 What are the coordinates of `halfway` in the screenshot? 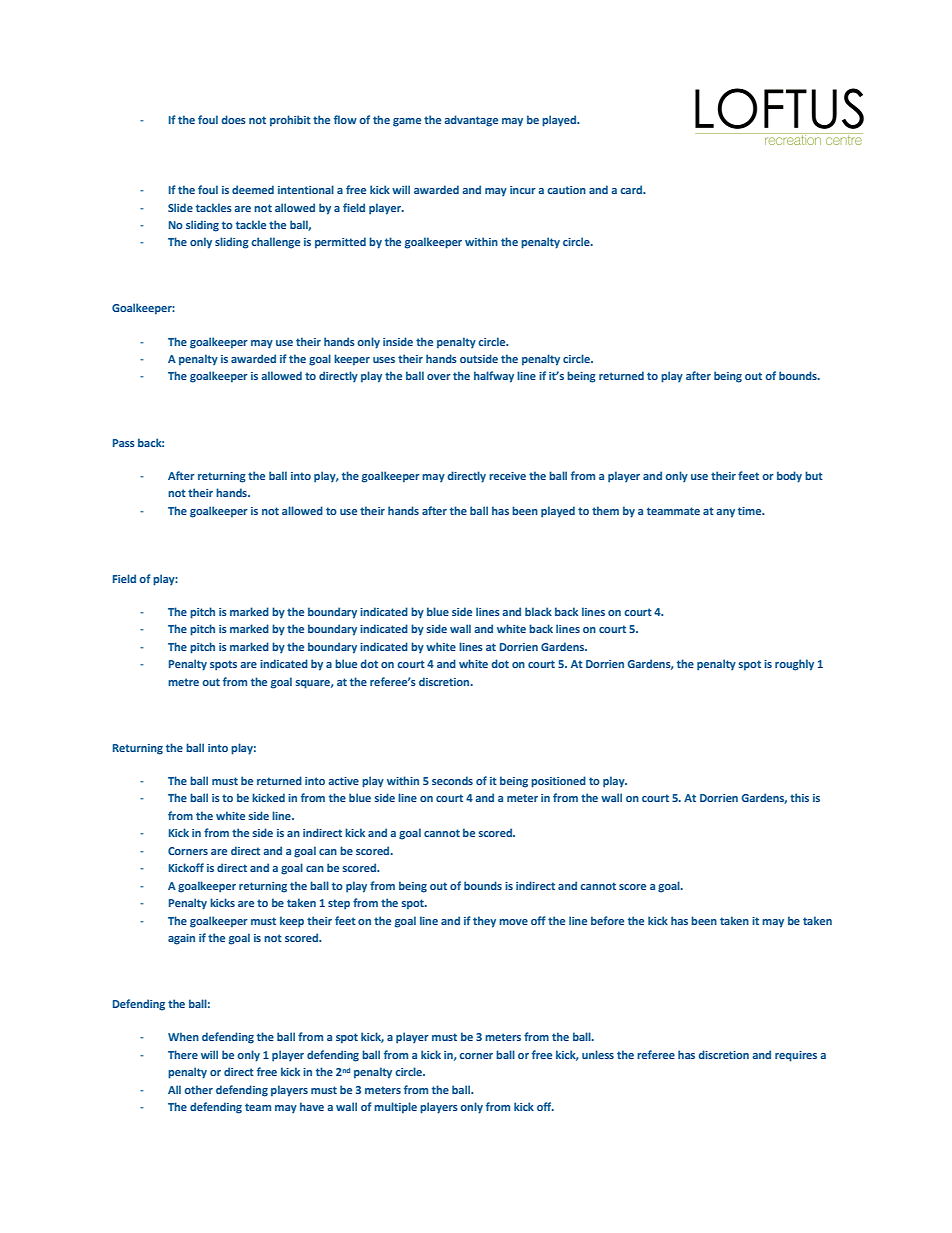 It's located at (494, 377).
